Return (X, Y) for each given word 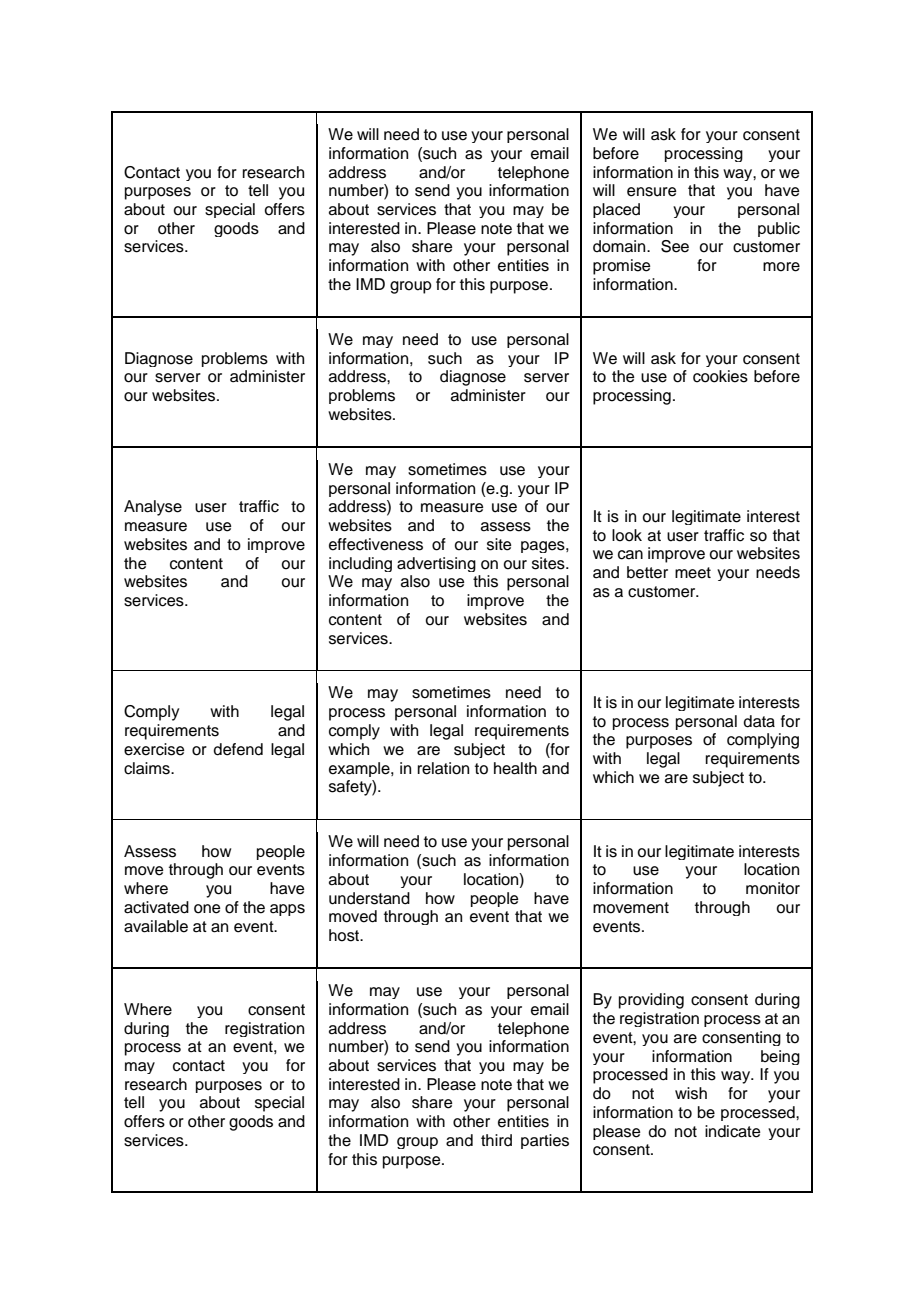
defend (238, 749)
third (496, 1140)
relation (443, 768)
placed (616, 210)
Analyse (153, 508)
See (675, 246)
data (759, 721)
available (156, 926)
